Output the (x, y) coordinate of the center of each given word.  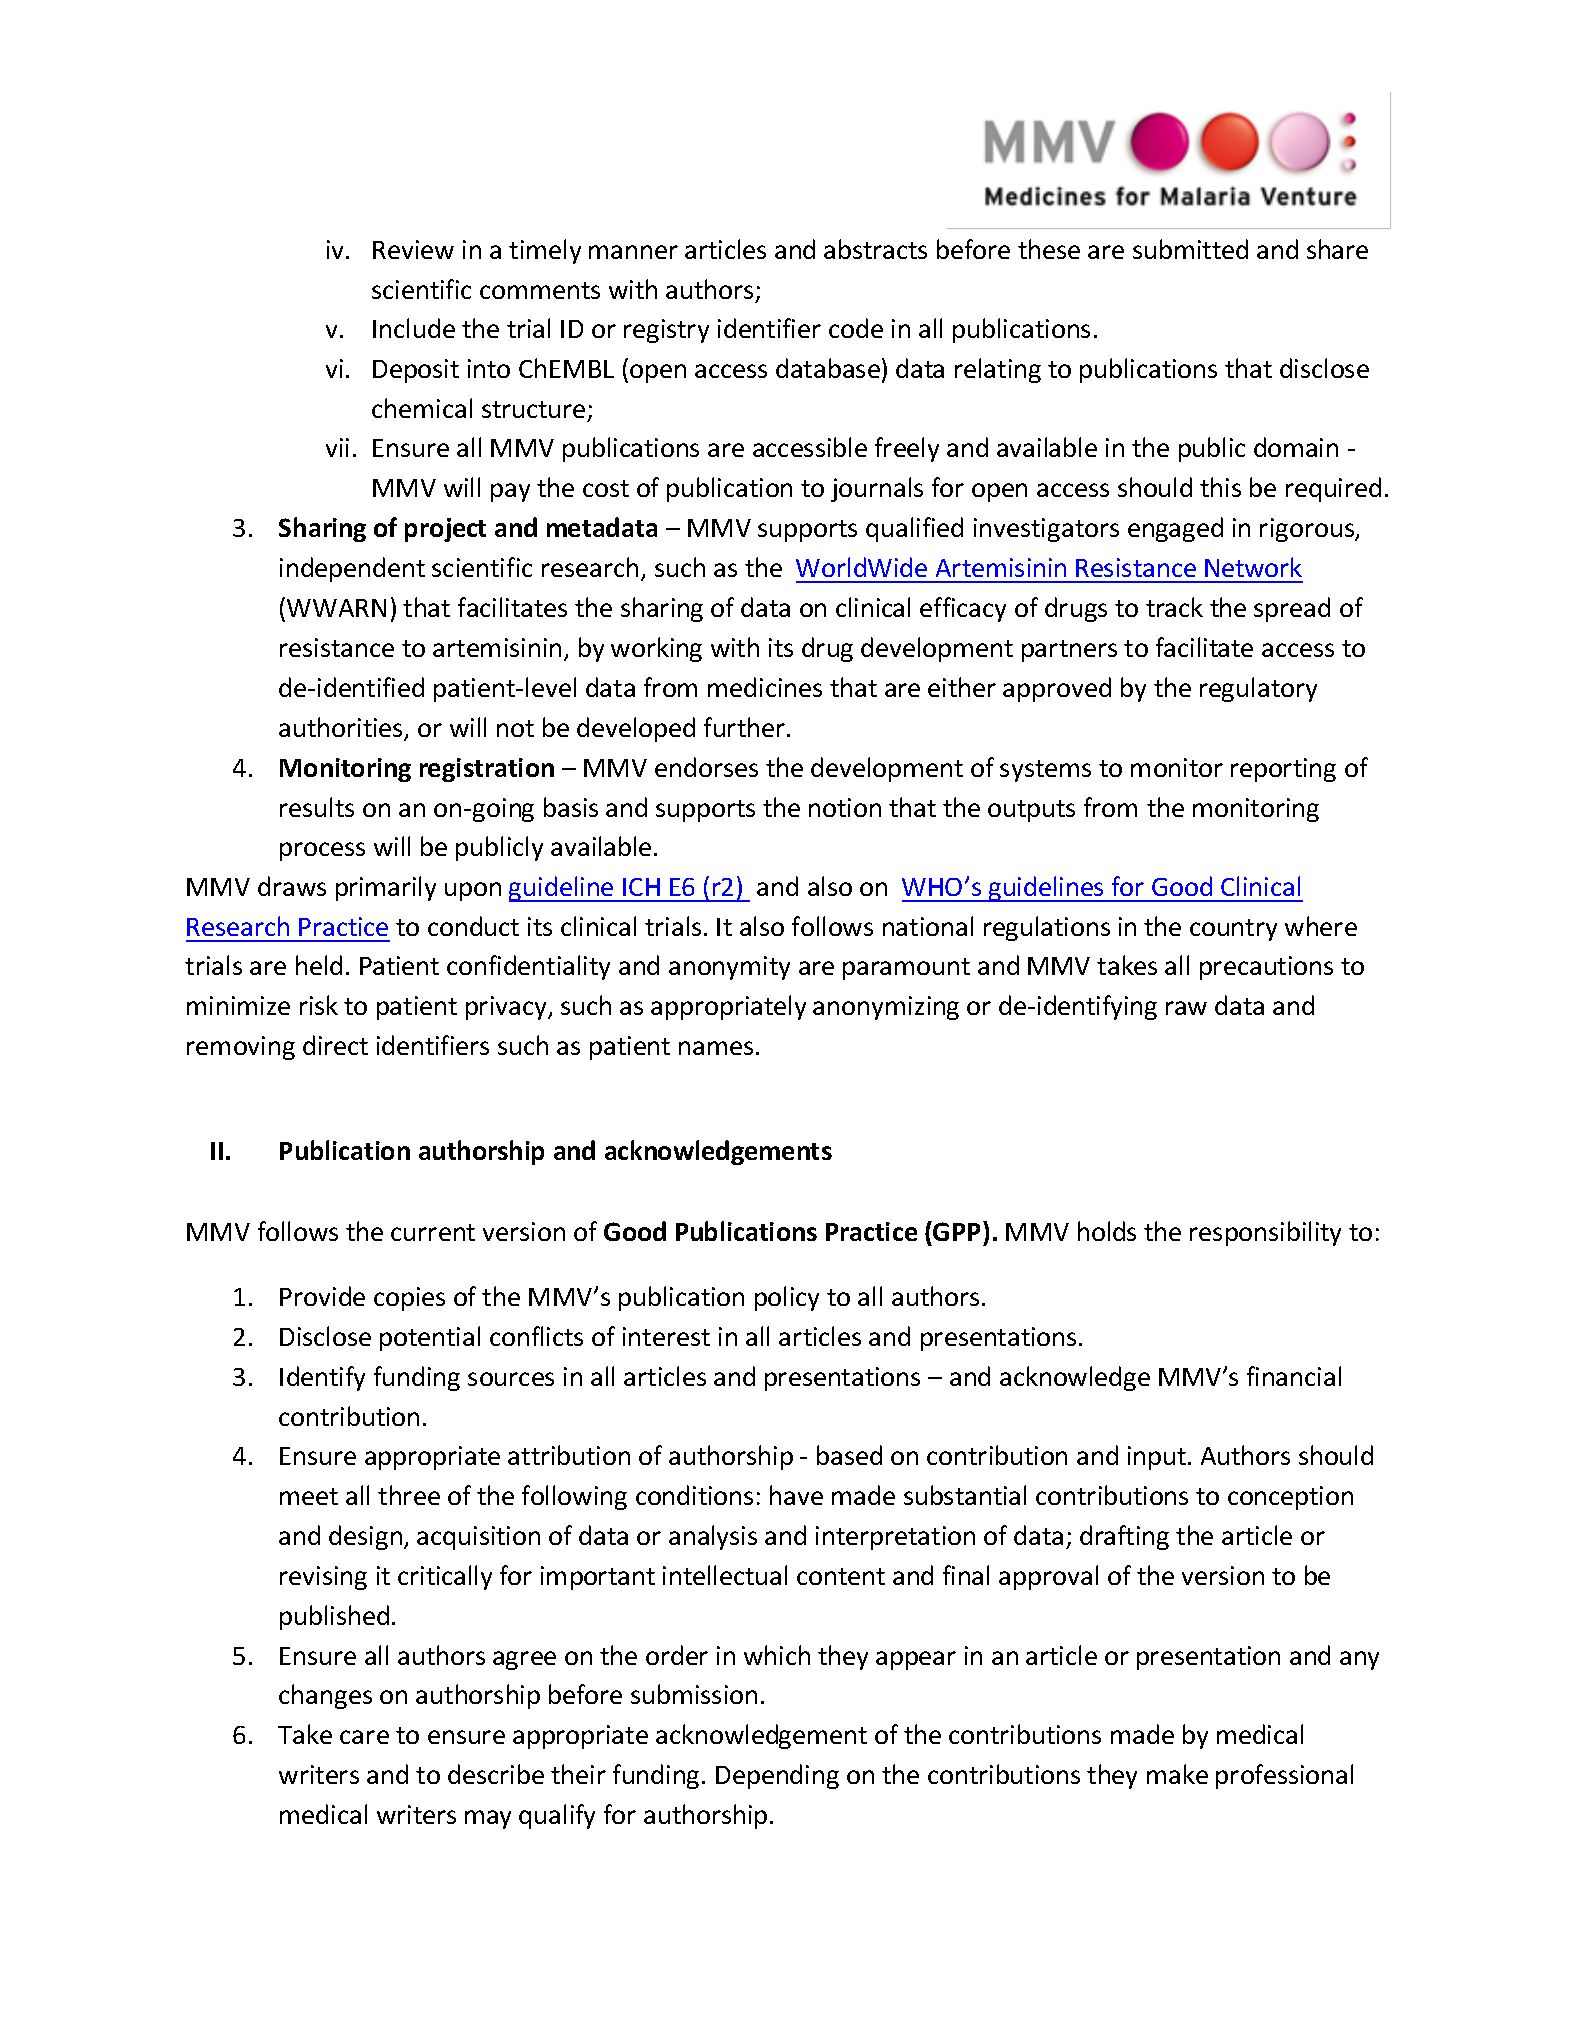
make (1177, 1774)
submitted (1190, 249)
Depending (777, 1776)
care (364, 1737)
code (856, 328)
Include (414, 328)
